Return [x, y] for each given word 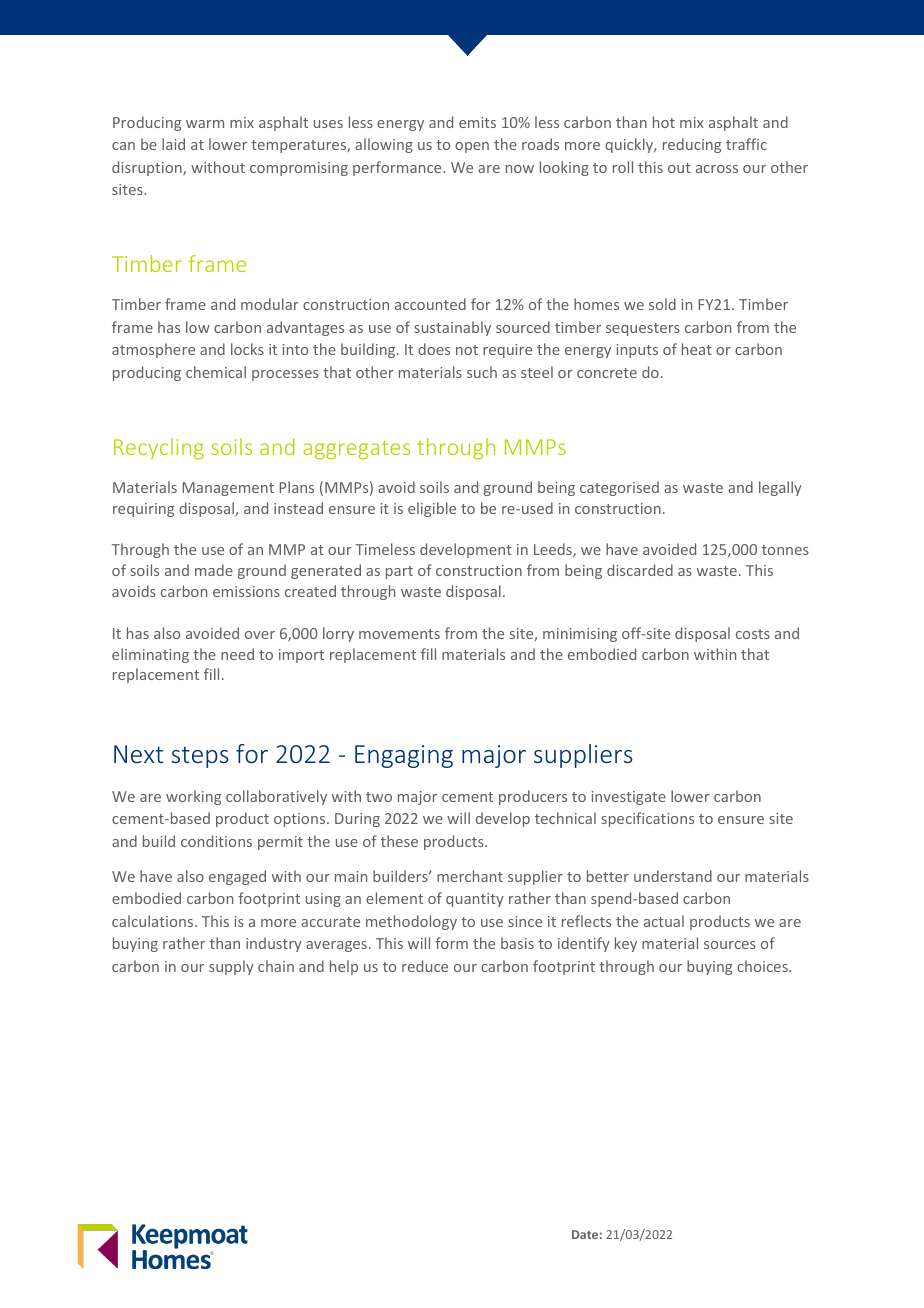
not [467, 350]
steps [200, 757]
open [472, 147]
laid [173, 144]
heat [697, 349]
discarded [640, 570]
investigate [628, 798]
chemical [216, 372]
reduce [425, 966]
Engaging [404, 756]
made [214, 570]
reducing [692, 145]
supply [231, 967]
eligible [432, 509]
